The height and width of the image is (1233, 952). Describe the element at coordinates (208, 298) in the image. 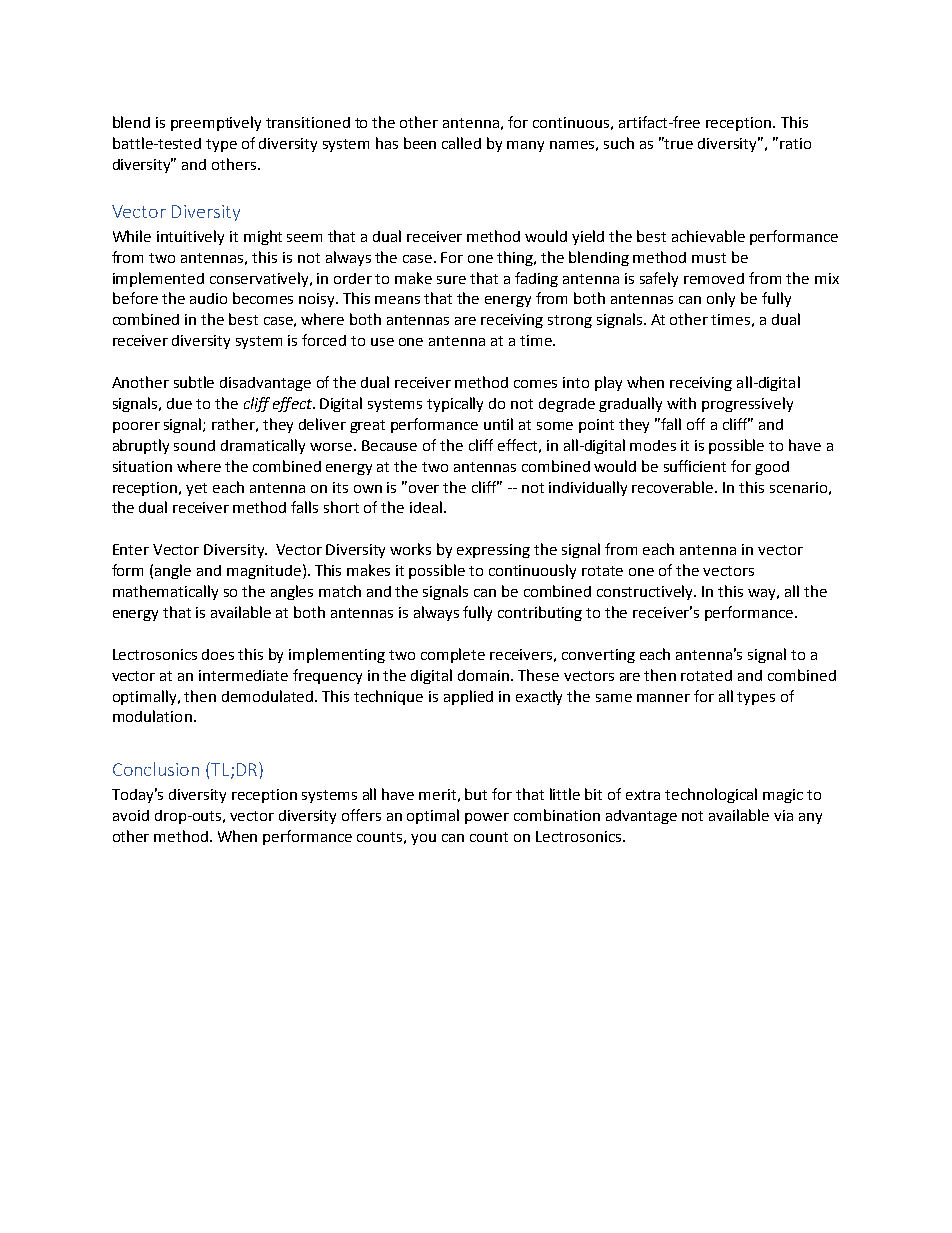

I see `audio` at that location.
